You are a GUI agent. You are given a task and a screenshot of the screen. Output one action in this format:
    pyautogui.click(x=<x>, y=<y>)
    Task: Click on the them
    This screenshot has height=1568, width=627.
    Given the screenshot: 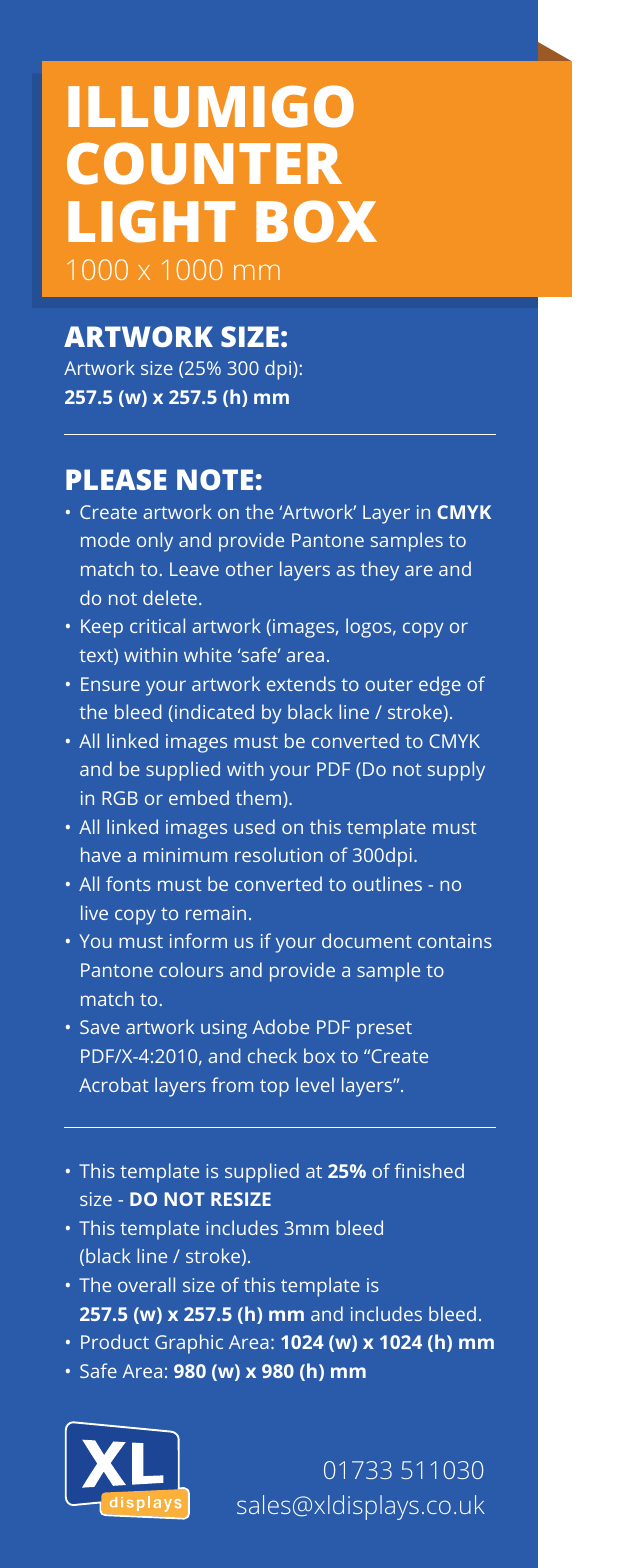 What is the action you would take?
    pyautogui.click(x=258, y=797)
